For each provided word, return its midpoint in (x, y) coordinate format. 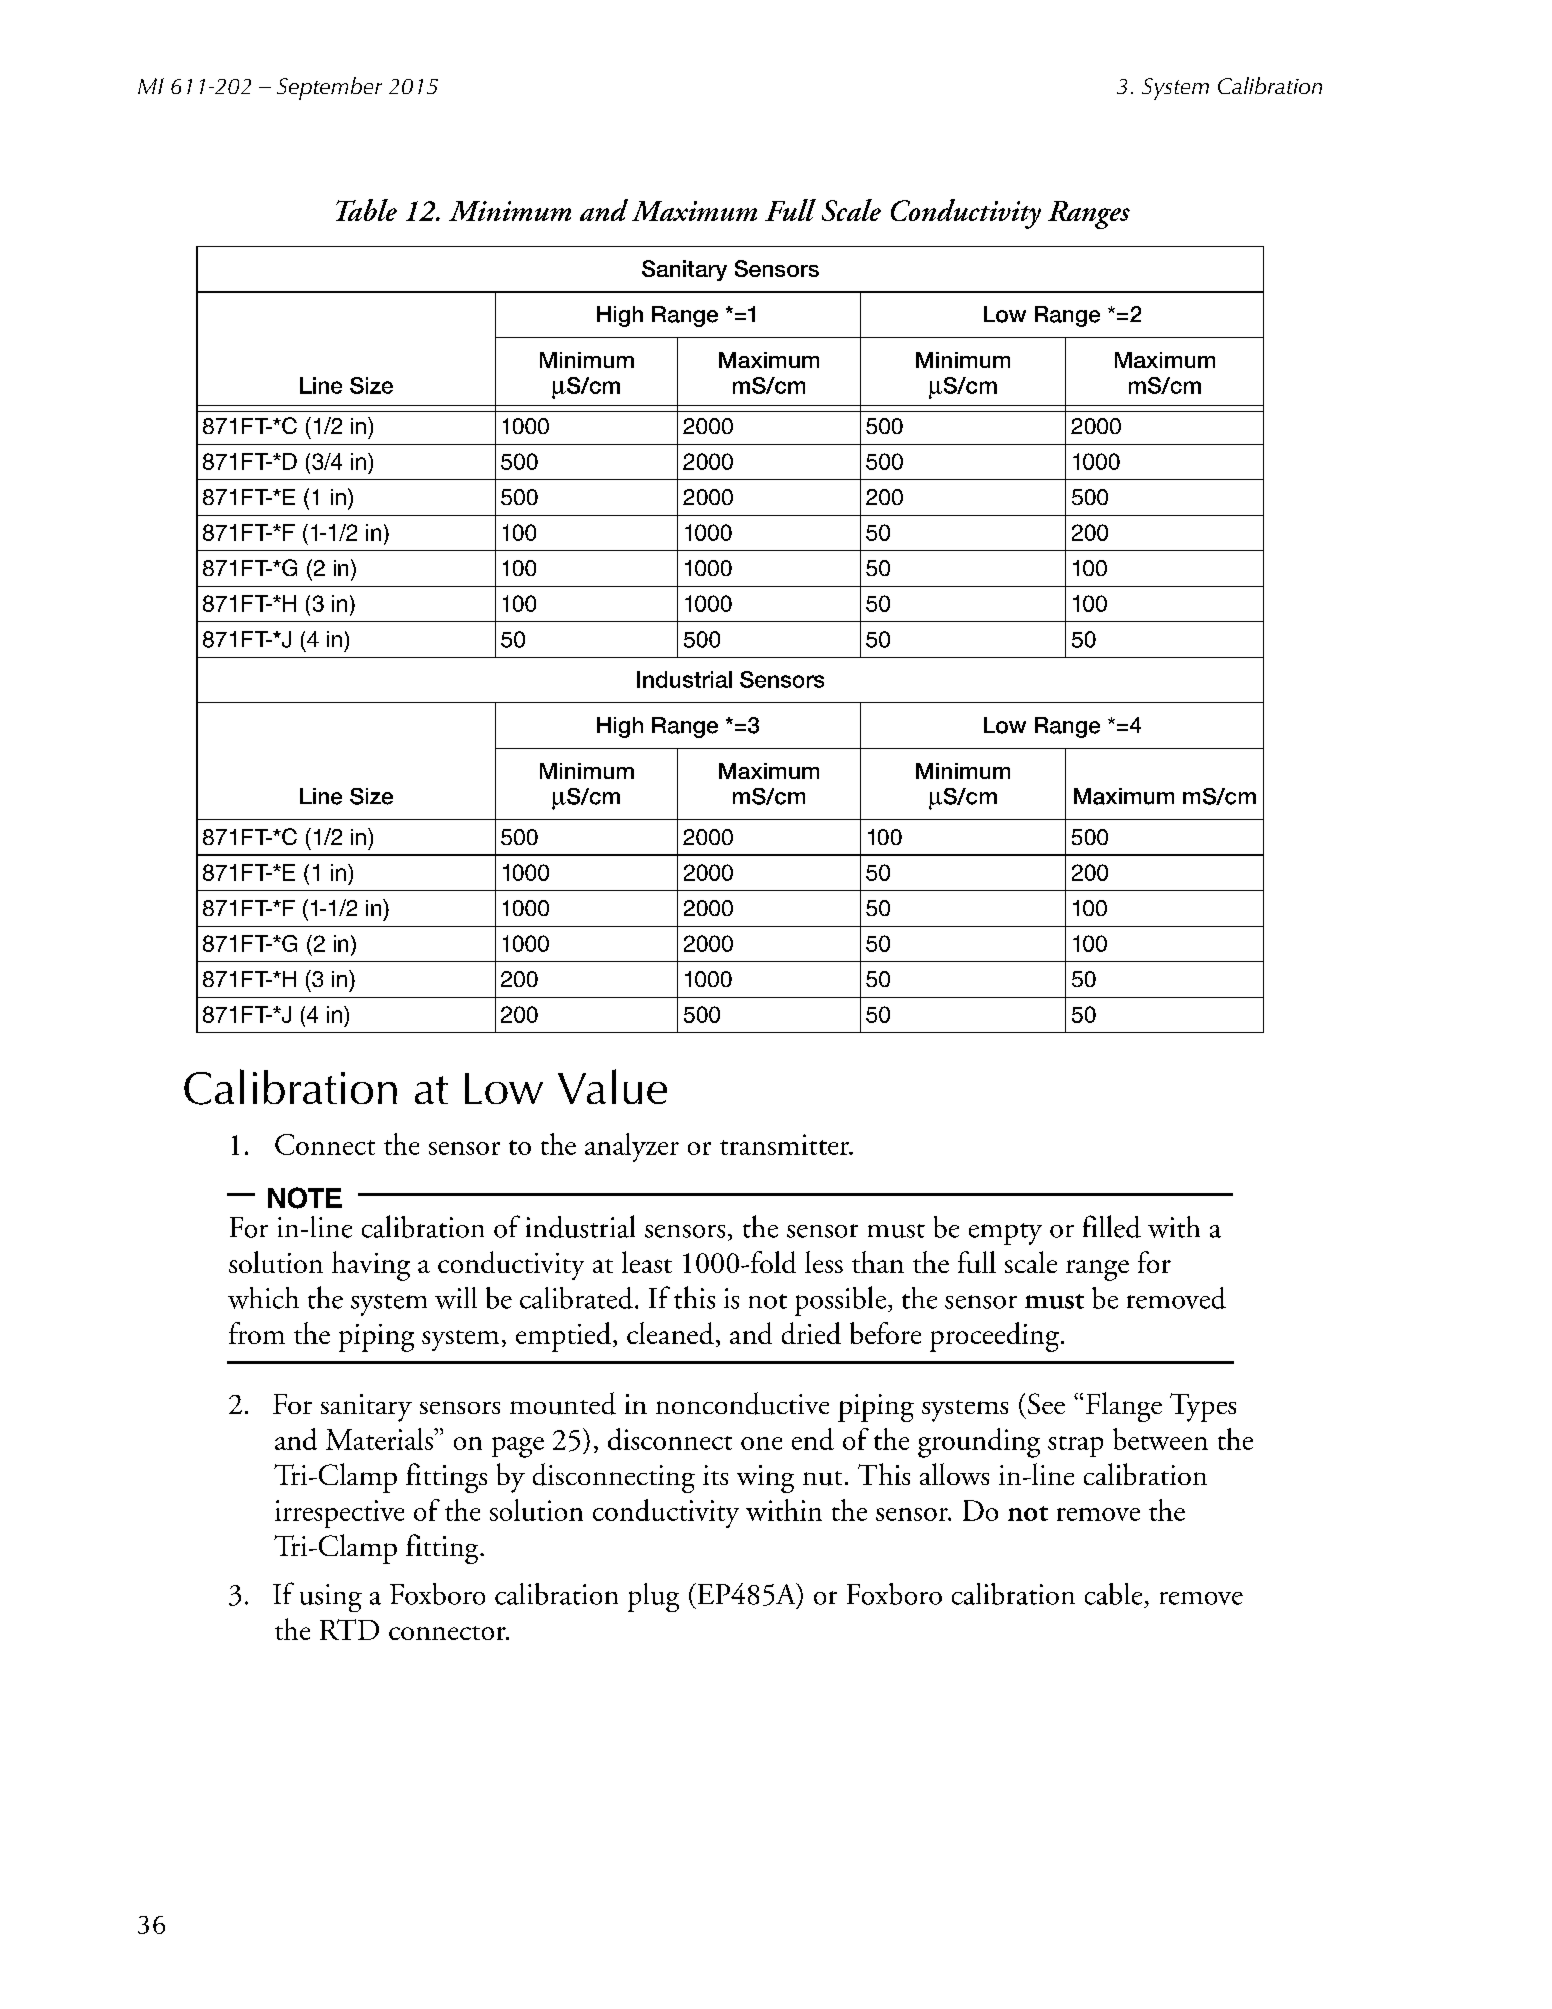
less (824, 1262)
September (329, 88)
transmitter (786, 1144)
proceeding (994, 1337)
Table (366, 210)
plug (653, 1597)
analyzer (632, 1147)
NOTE (305, 1198)
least (647, 1262)
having (371, 1266)
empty (1005, 1234)
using (331, 1598)
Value (612, 1086)
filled (1112, 1226)
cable (1113, 1594)
